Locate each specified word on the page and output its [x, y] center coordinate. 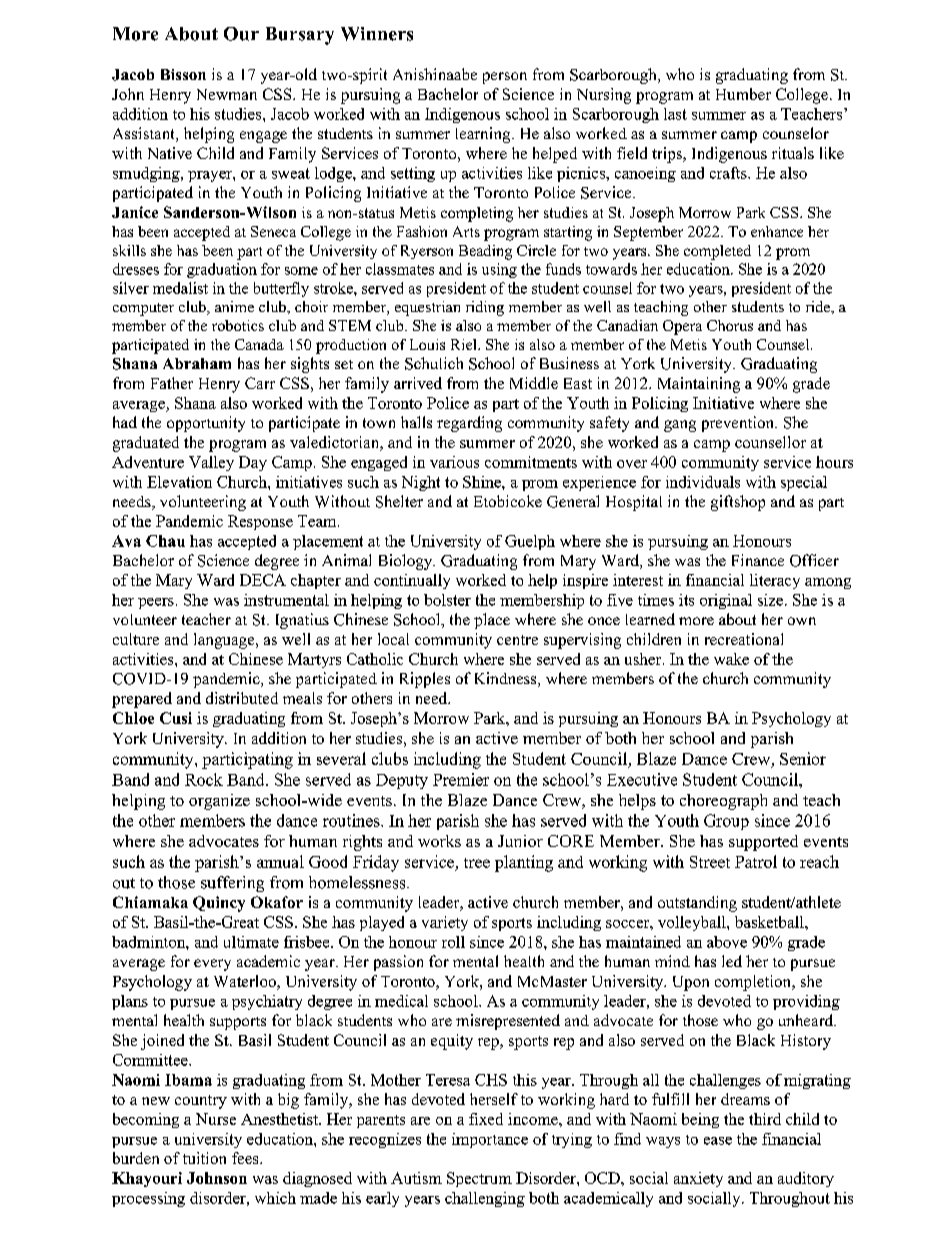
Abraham [197, 363]
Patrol [756, 861]
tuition [204, 1158]
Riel [465, 344]
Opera [682, 327]
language [225, 641]
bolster [447, 600]
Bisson [183, 74]
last [675, 114]
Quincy [219, 904]
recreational [744, 639]
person [505, 78]
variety [445, 923]
